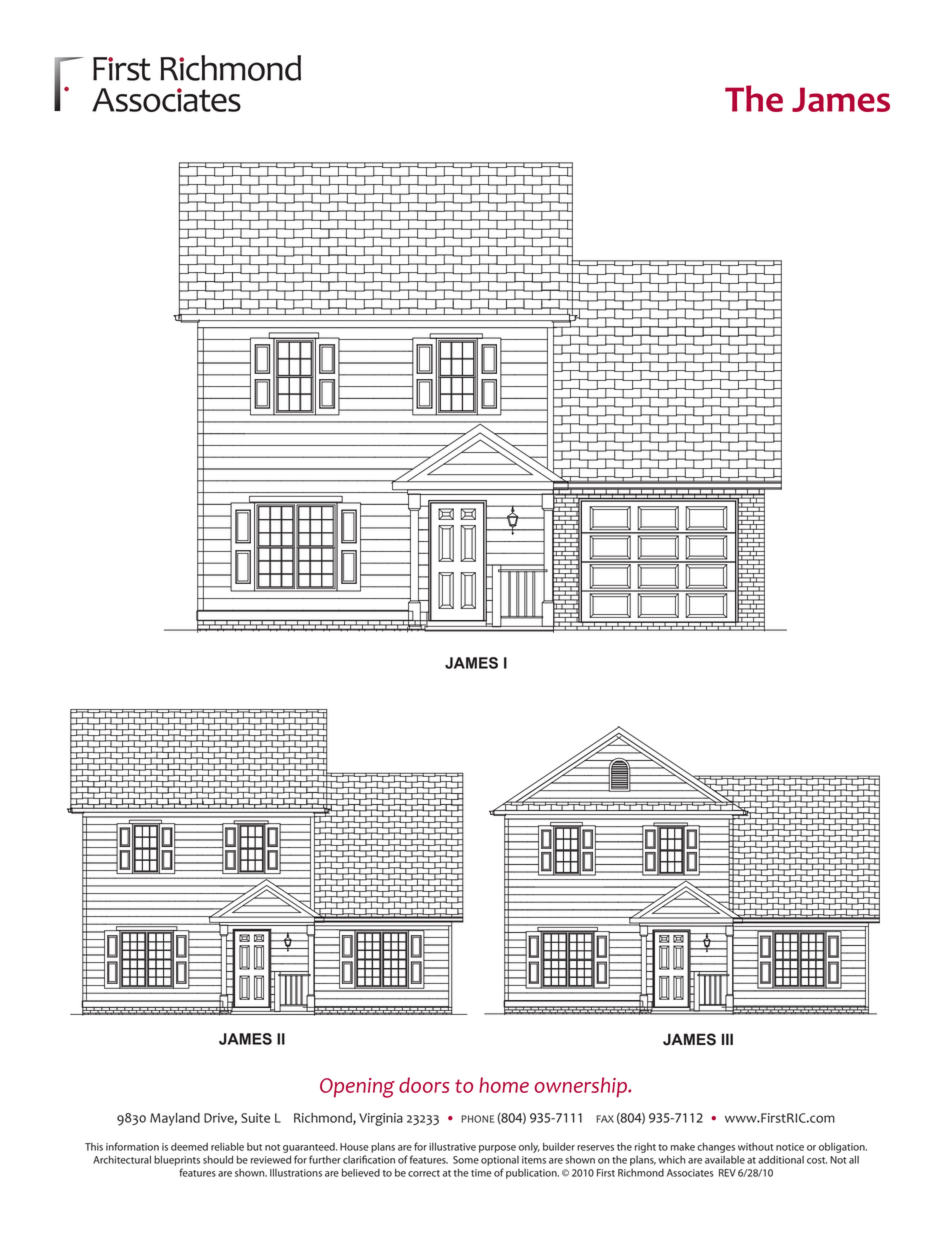 The image size is (952, 1233). Describe the element at coordinates (477, 1119) in the screenshot. I see `PHONE` at that location.
